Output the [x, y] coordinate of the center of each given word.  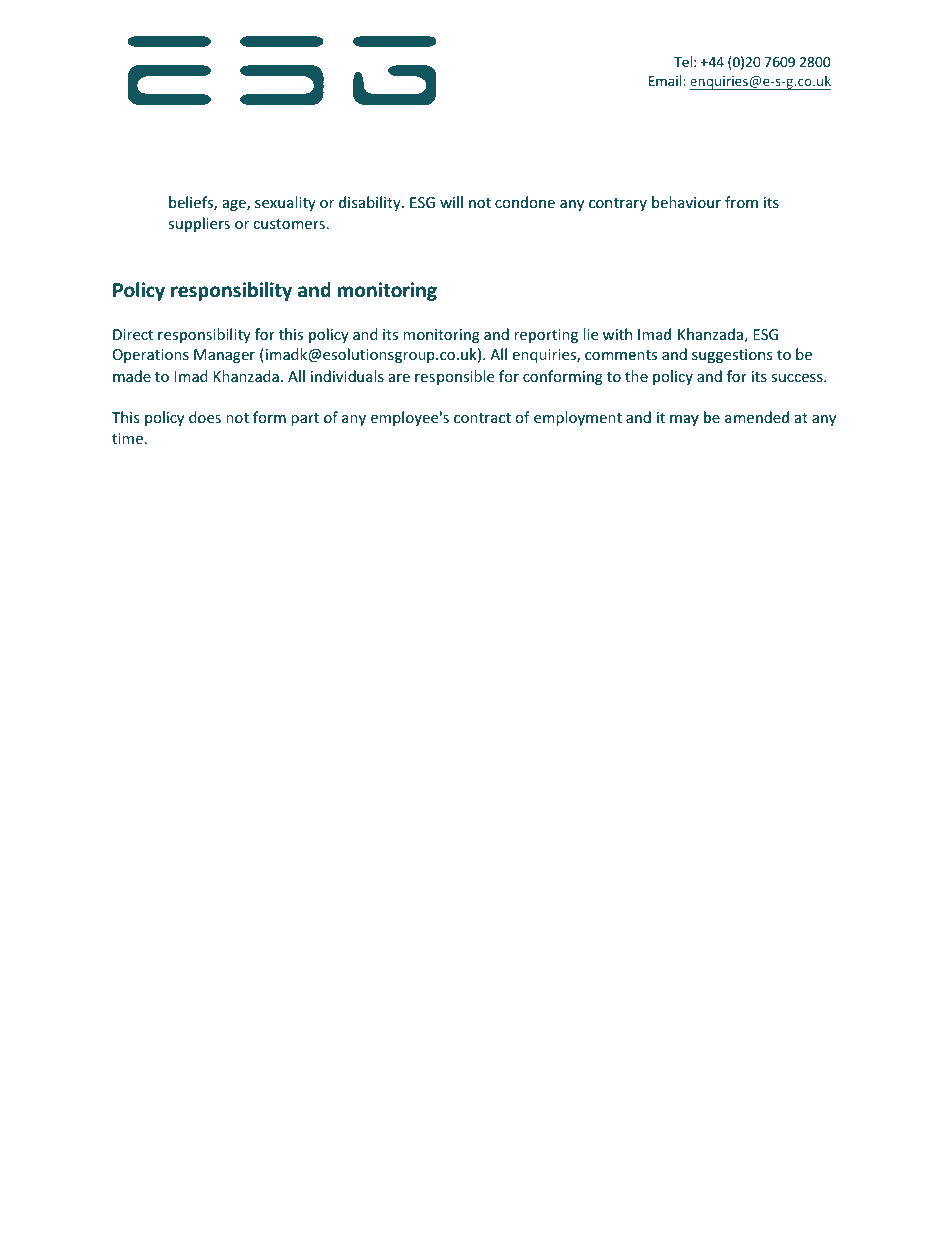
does [205, 417]
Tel [683, 61]
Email [666, 80]
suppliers [199, 224]
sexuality [285, 203]
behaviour [686, 202]
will [451, 202]
